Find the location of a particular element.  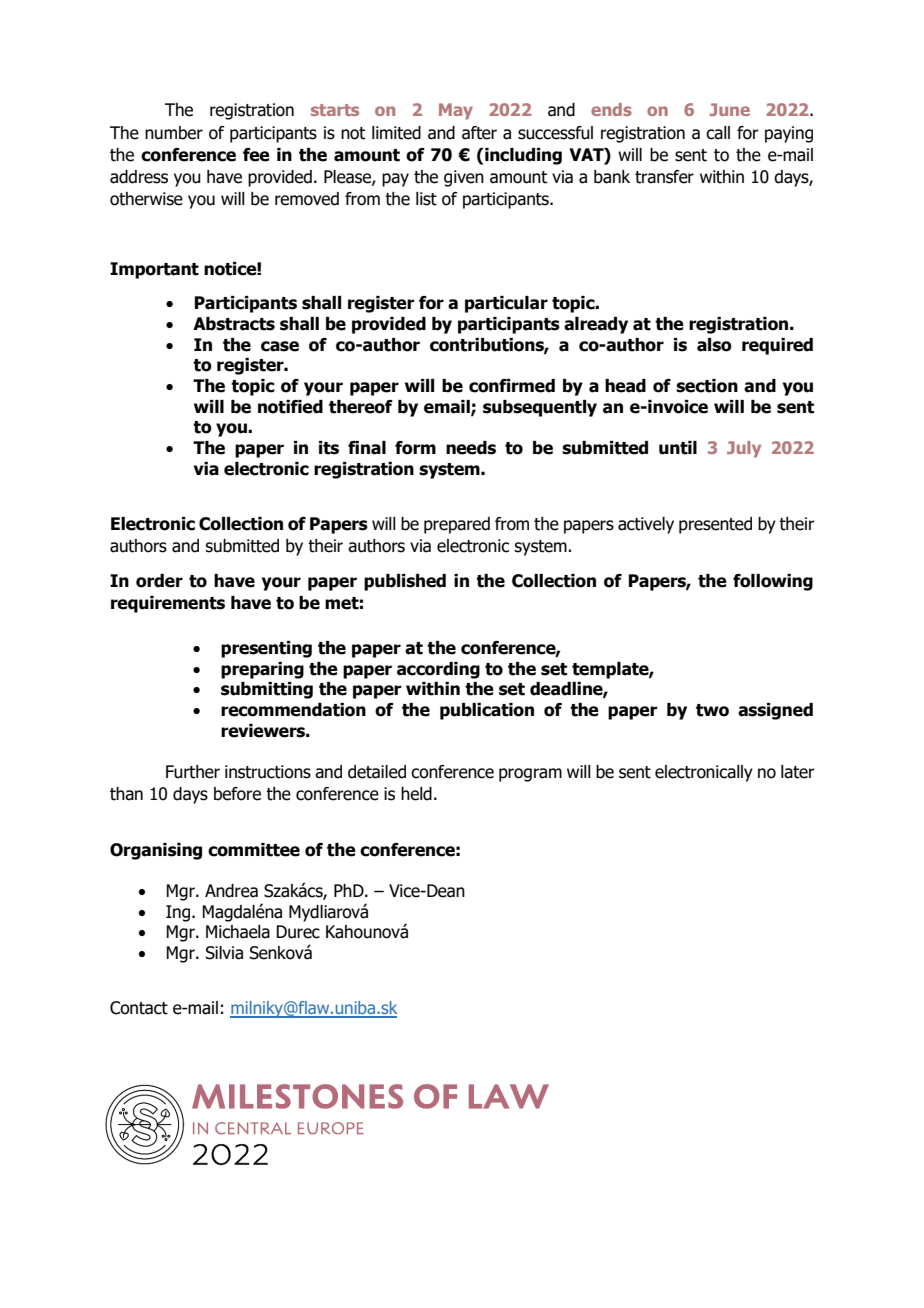

Michaela is located at coordinates (238, 932).
